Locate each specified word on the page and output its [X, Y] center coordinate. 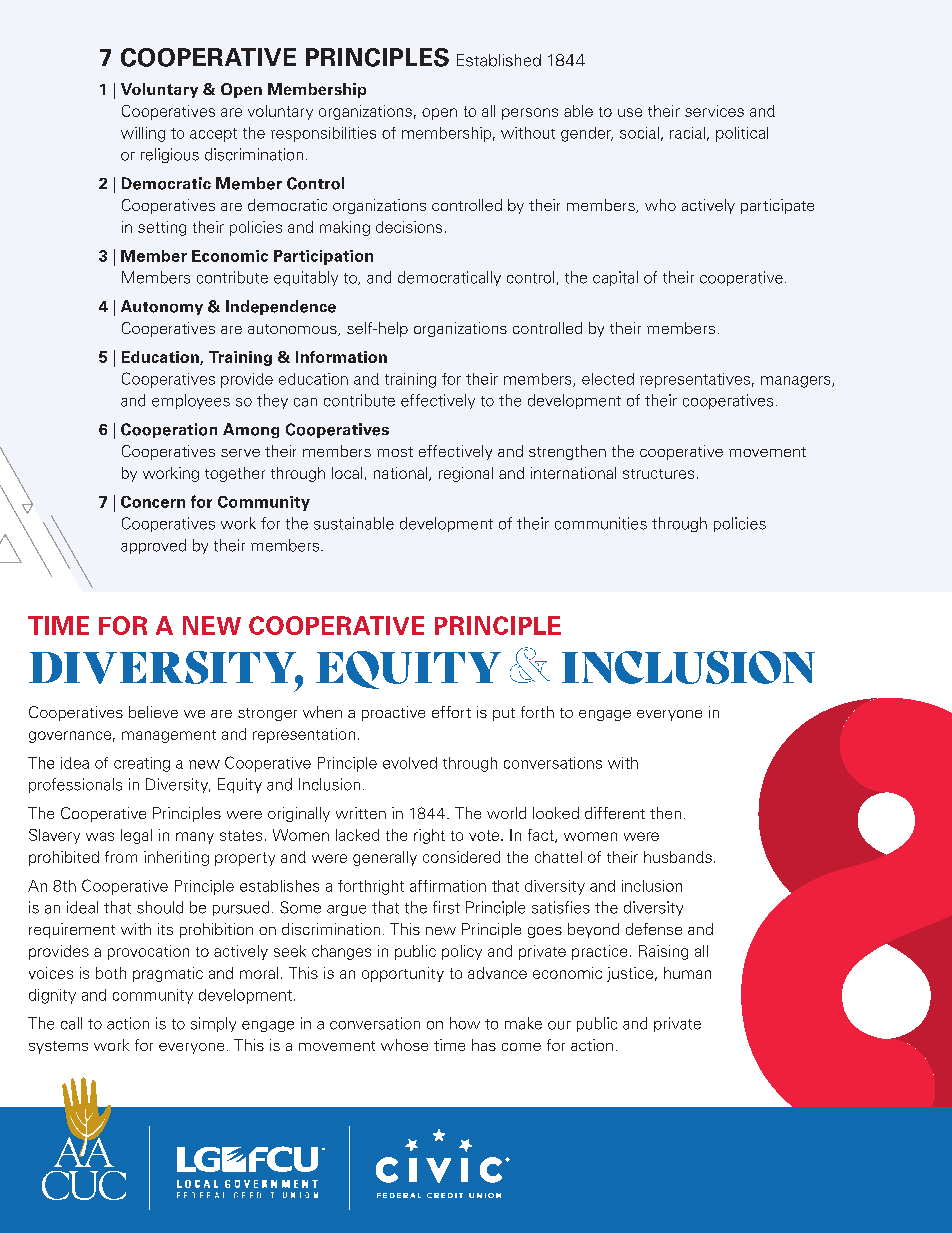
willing [143, 134]
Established [499, 60]
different [615, 813]
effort [451, 712]
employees [191, 401]
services [714, 111]
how [465, 1023]
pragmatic [168, 974]
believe [153, 712]
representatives [695, 380]
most [395, 452]
